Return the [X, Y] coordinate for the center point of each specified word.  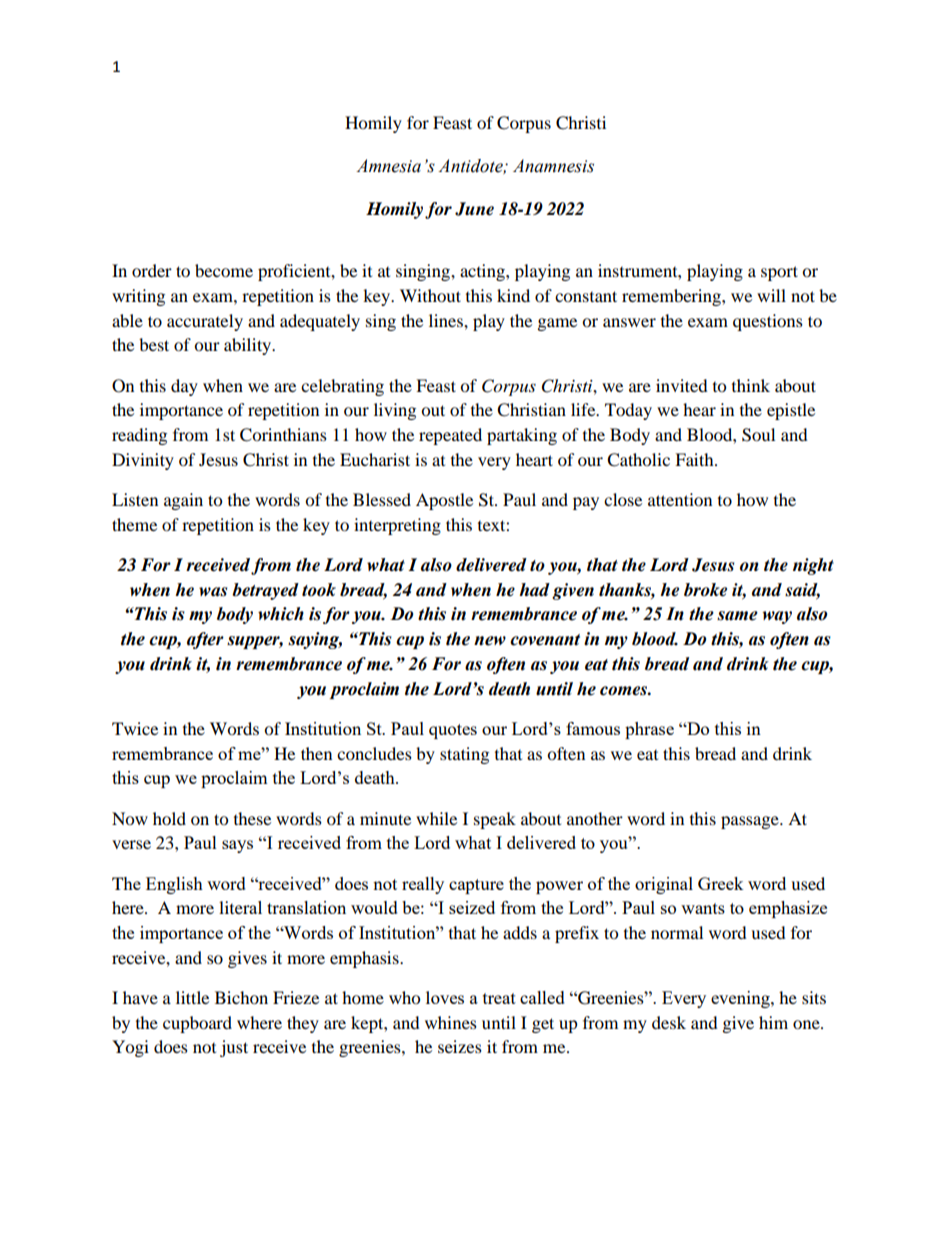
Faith [695, 459]
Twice [135, 728]
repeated [450, 436]
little [192, 997]
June [474, 209]
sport [779, 273]
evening [741, 999]
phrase [649, 730]
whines [451, 1022]
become [224, 270]
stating [464, 755]
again [183, 501]
